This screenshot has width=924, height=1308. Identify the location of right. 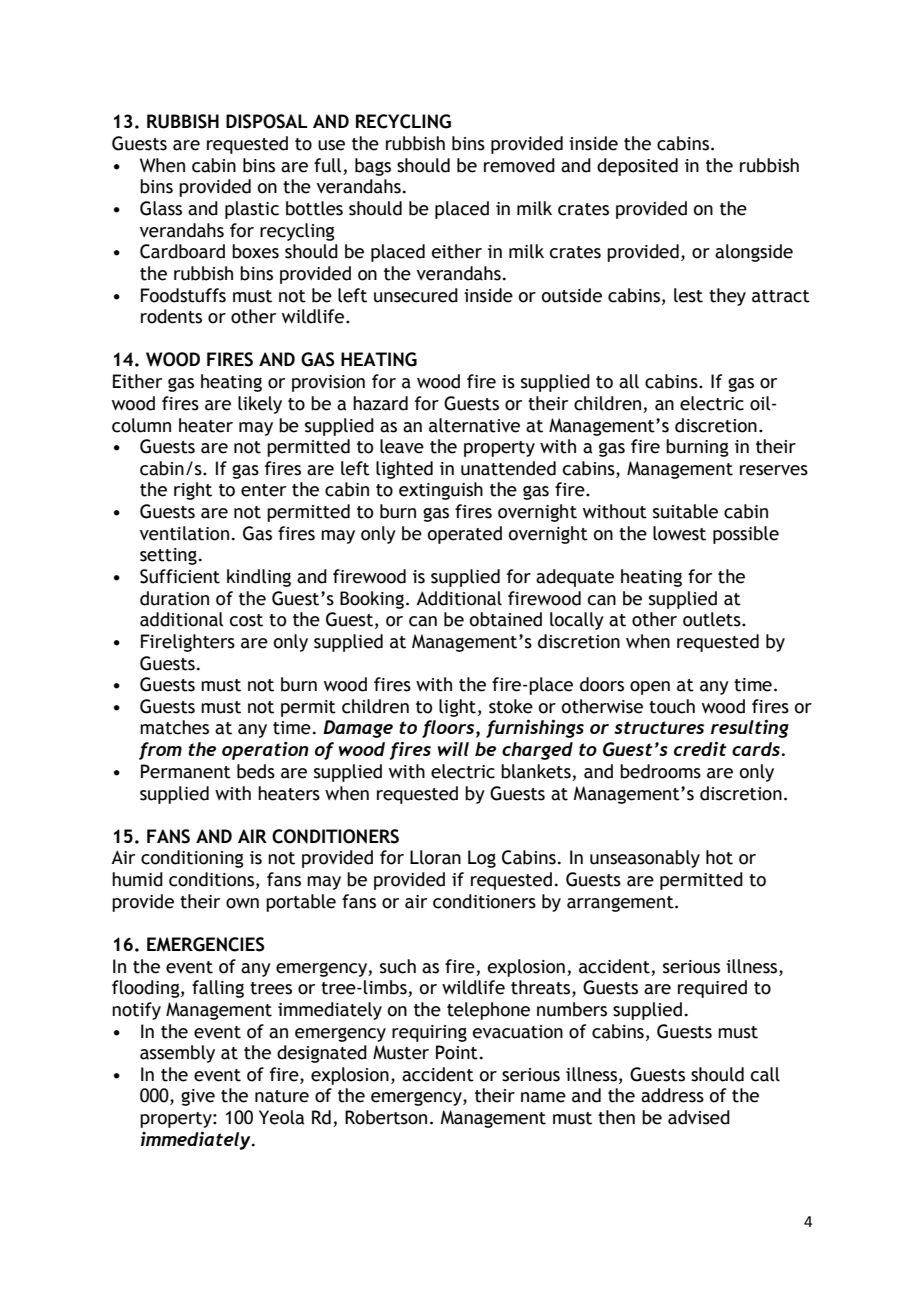
(193, 491).
